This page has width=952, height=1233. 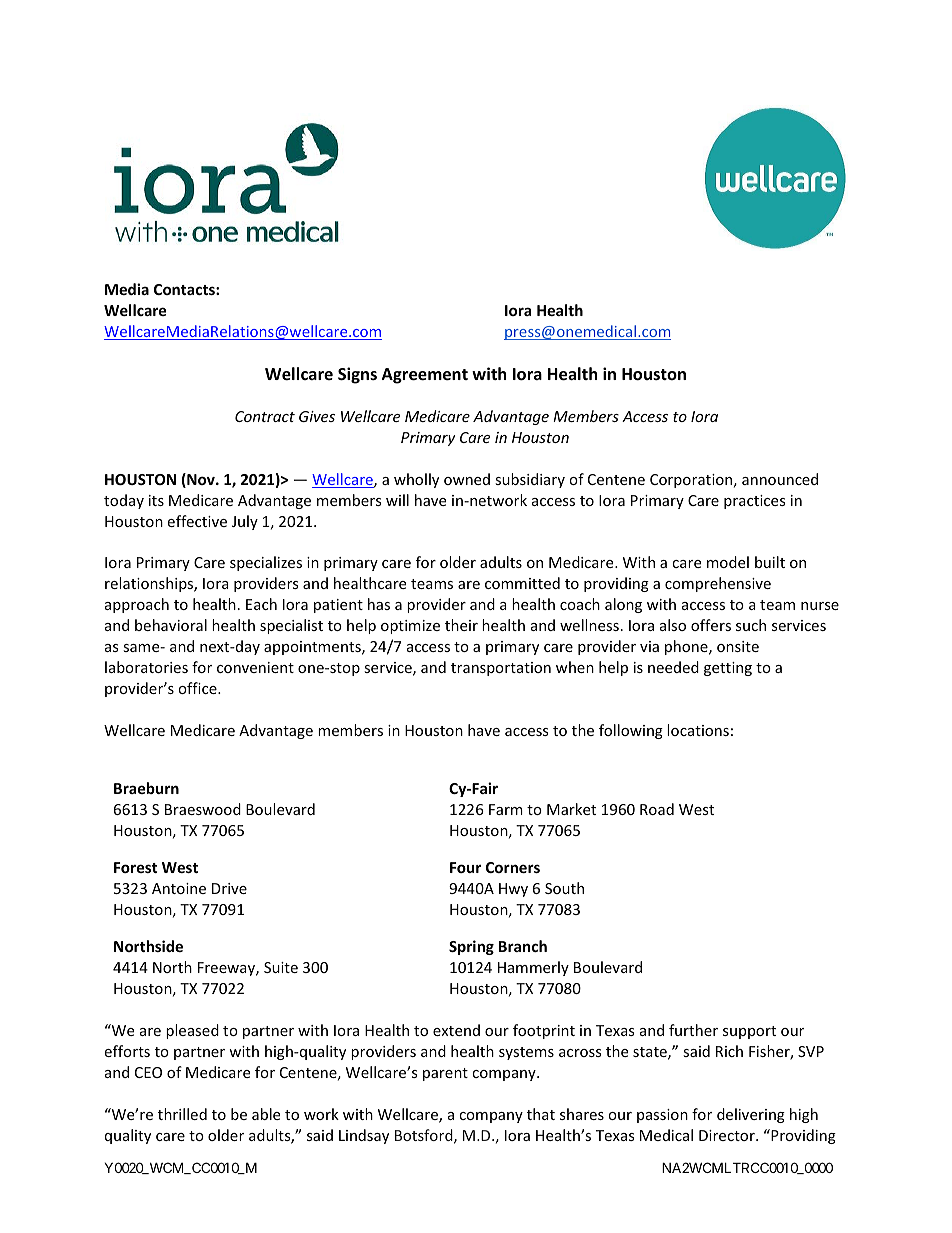 I want to click on Farm, so click(x=506, y=809).
